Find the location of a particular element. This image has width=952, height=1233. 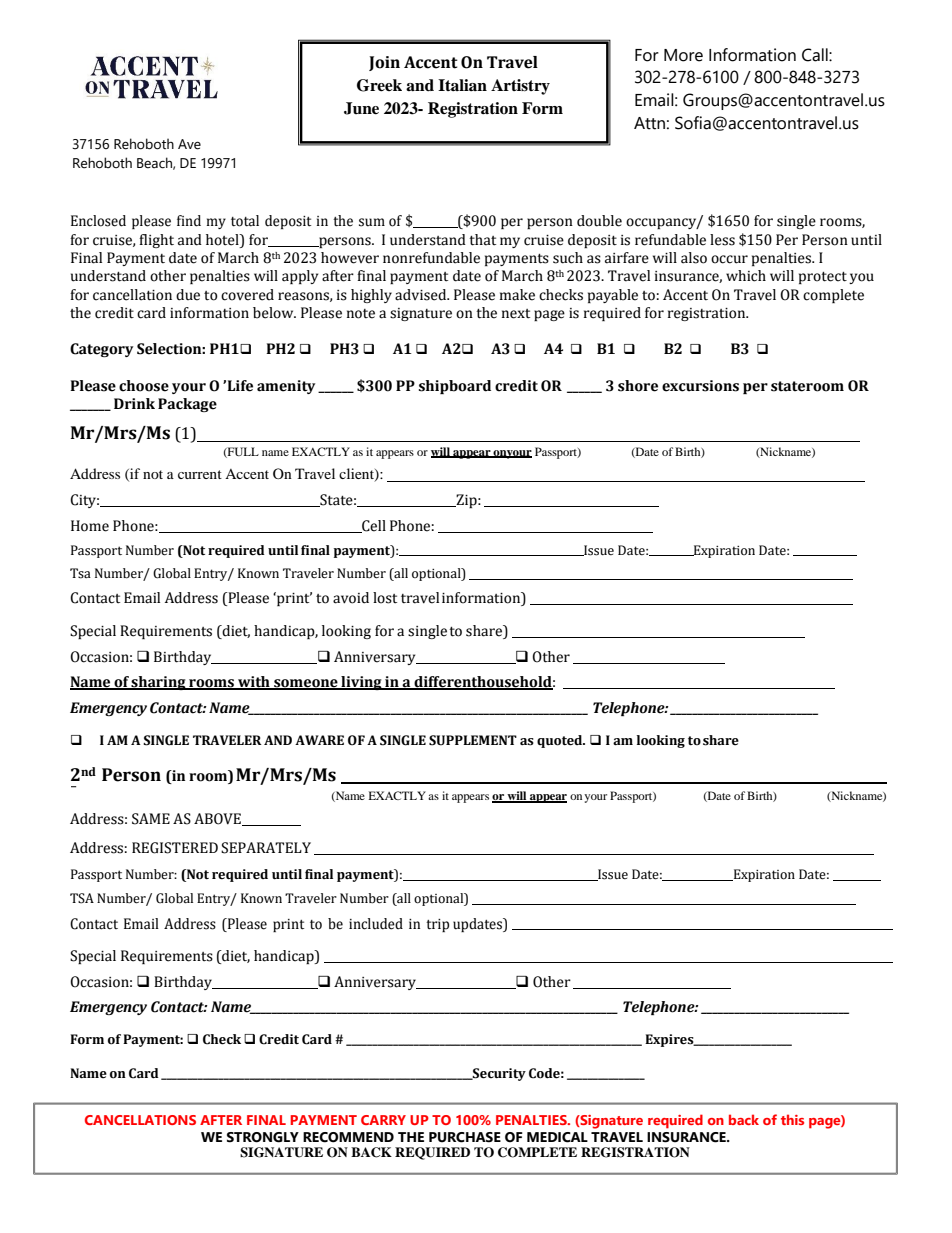

find is located at coordinates (189, 221).
